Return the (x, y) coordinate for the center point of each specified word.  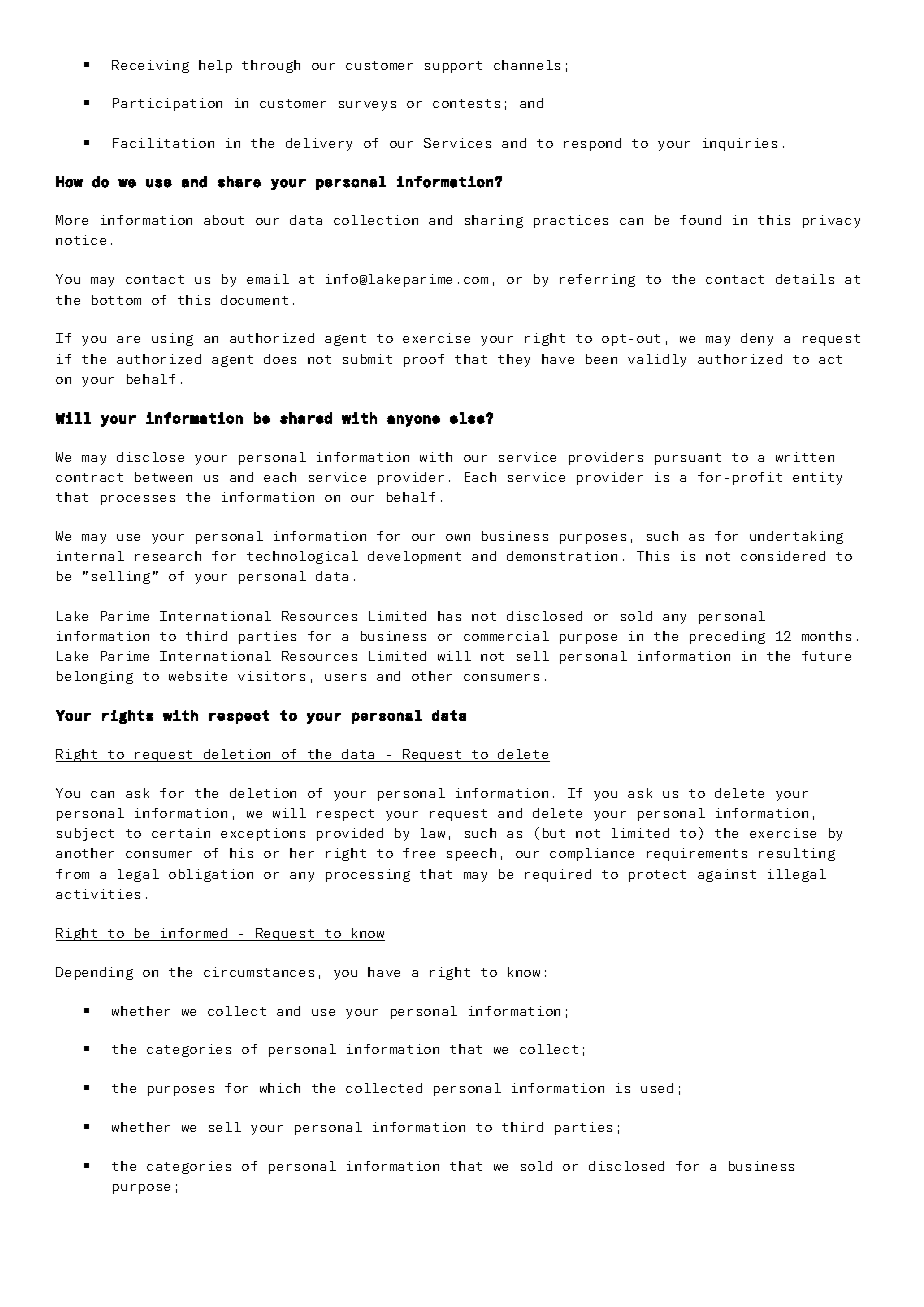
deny (757, 339)
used (657, 1088)
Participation (167, 104)
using (172, 339)
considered (783, 556)
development (414, 557)
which (280, 1088)
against (727, 875)
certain (181, 833)
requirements (697, 854)
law (433, 833)
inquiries (740, 144)
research (168, 556)
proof (424, 360)
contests (466, 103)
